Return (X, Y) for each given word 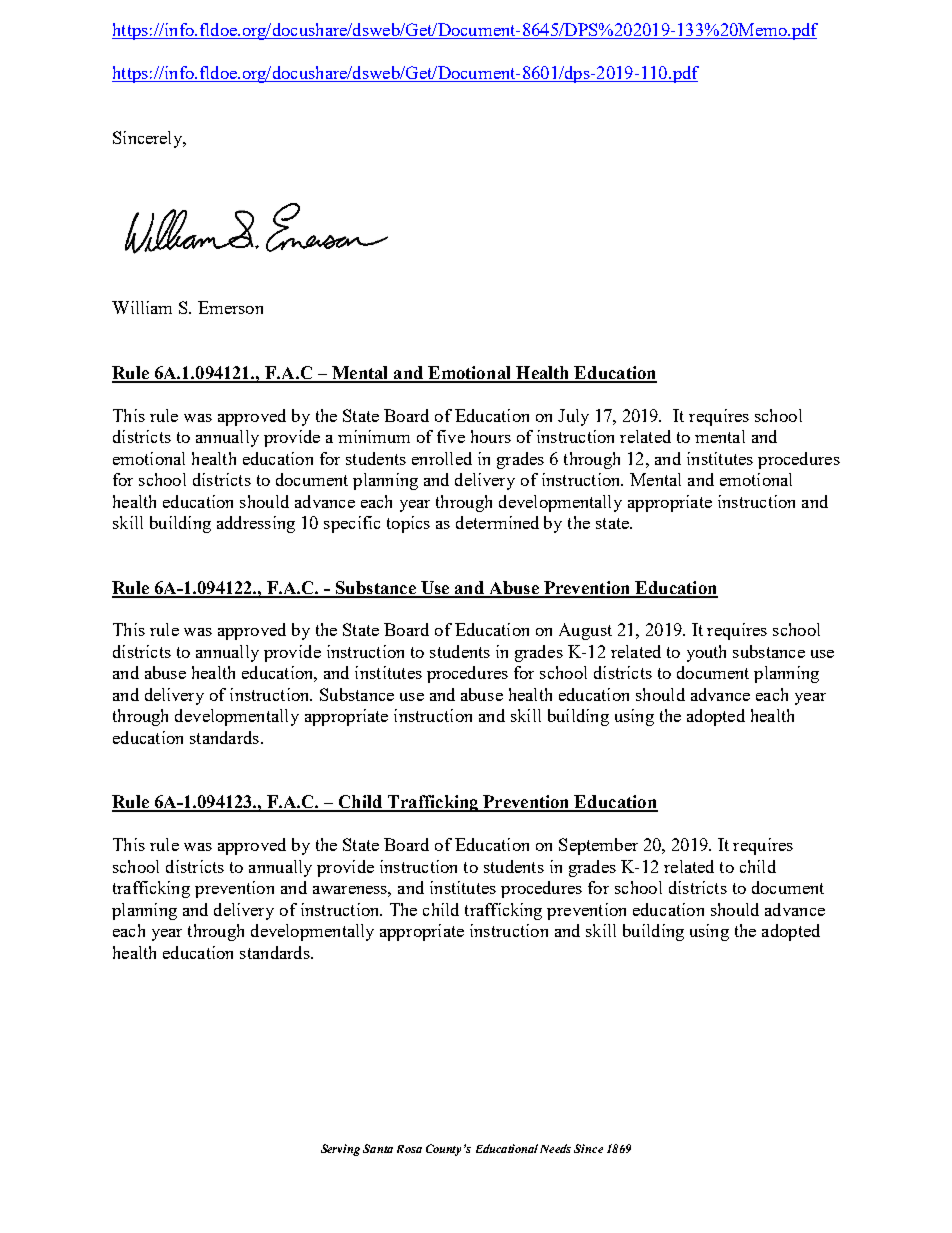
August (585, 631)
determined (497, 522)
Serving (340, 1150)
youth (706, 653)
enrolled (442, 458)
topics (408, 524)
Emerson (230, 307)
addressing (256, 524)
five (451, 436)
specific (352, 524)
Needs (555, 1148)
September (598, 846)
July (573, 417)
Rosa (409, 1149)
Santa (378, 1148)
